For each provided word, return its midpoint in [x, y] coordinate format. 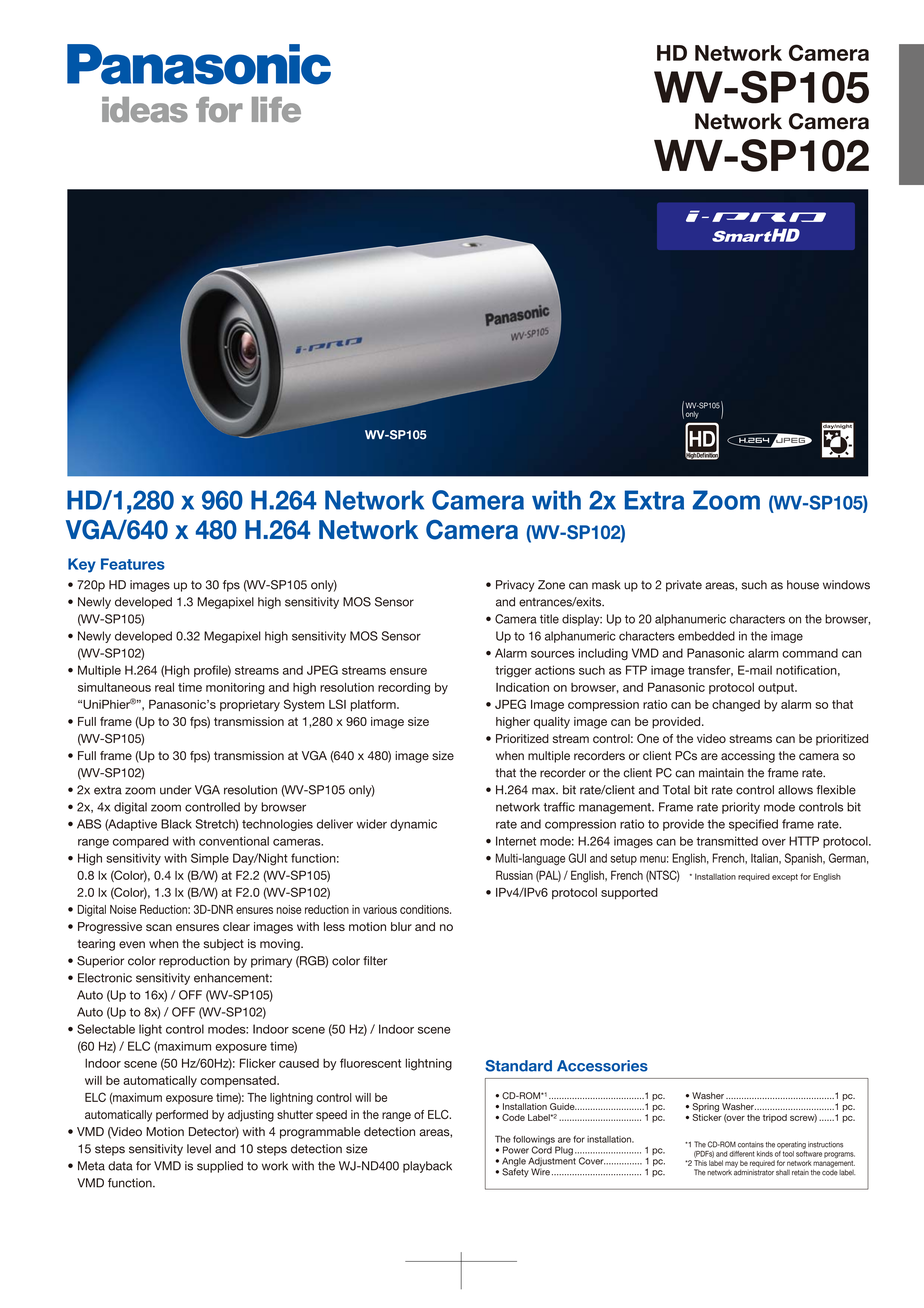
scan [159, 927]
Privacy [515, 586]
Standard [518, 1066]
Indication [522, 687]
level [199, 1149]
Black [176, 824]
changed [736, 706]
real [164, 687]
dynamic [413, 825]
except [785, 878]
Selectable [106, 1029]
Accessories [602, 1066]
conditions [425, 909]
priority [741, 808]
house [803, 585]
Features [133, 564]
